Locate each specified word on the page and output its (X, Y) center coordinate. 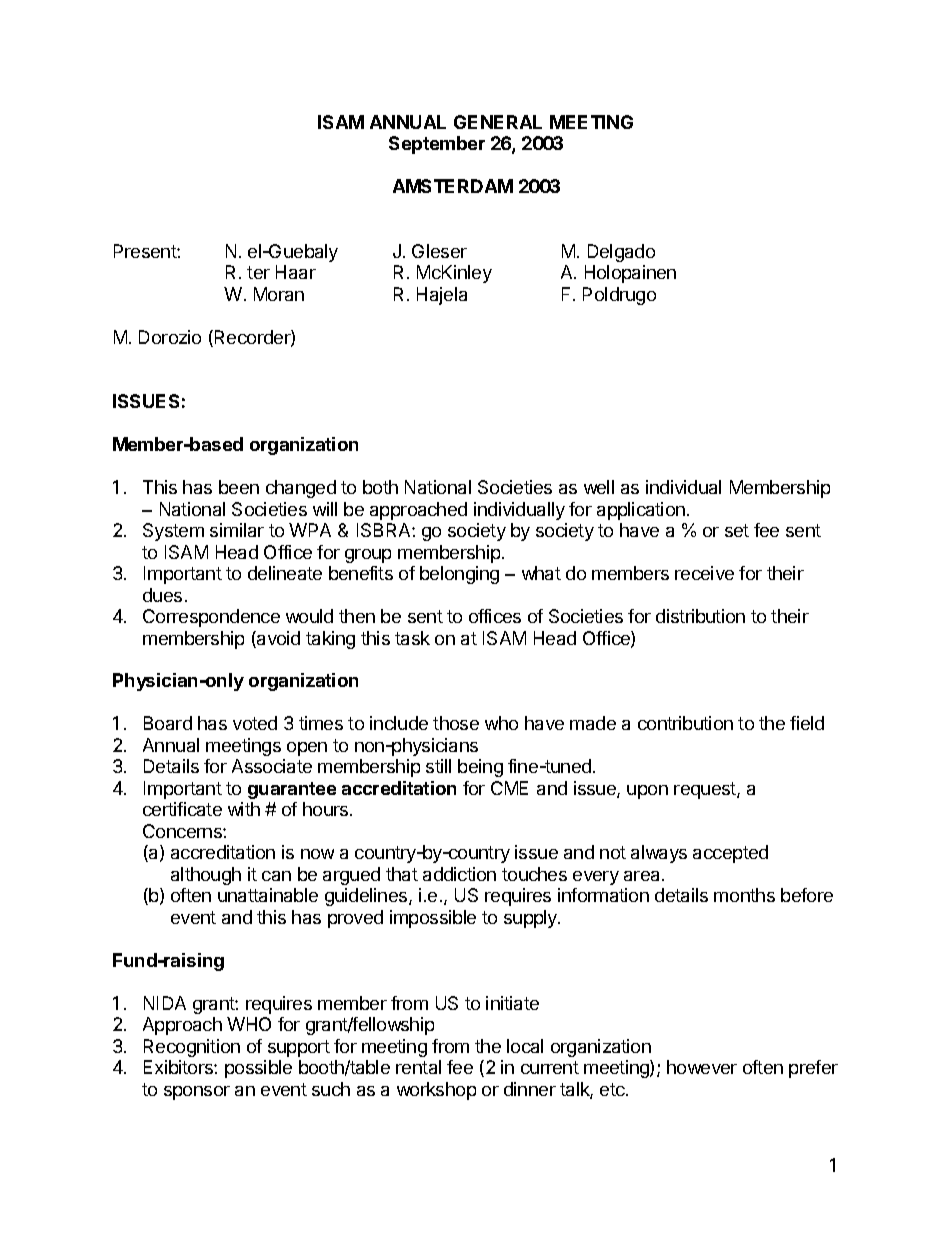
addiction (459, 874)
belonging (459, 575)
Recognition (192, 1048)
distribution (700, 616)
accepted (730, 854)
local (525, 1046)
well (599, 487)
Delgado (621, 253)
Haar (296, 272)
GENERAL (498, 122)
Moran (279, 294)
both (380, 487)
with (244, 809)
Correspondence (211, 618)
